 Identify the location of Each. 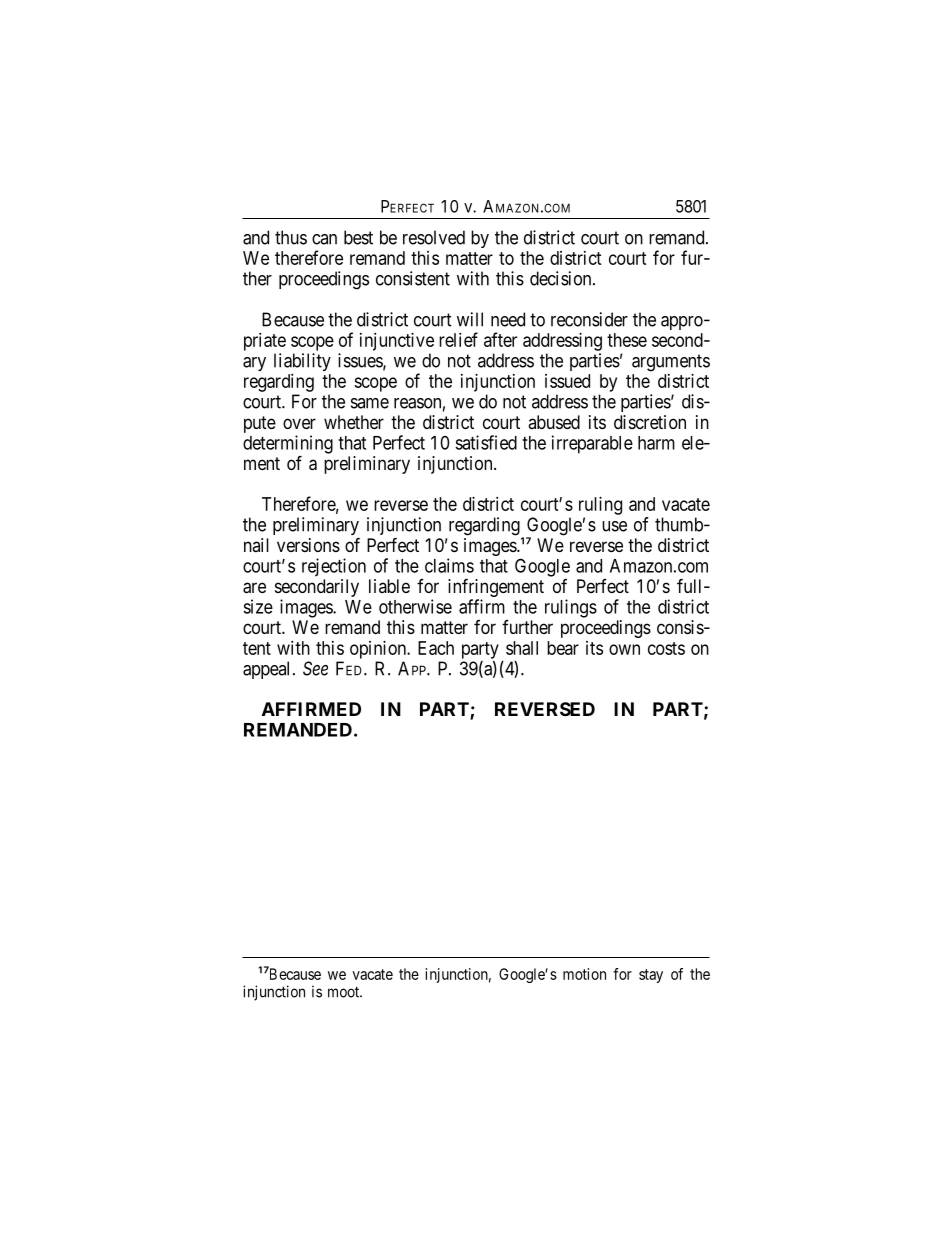
(436, 648).
